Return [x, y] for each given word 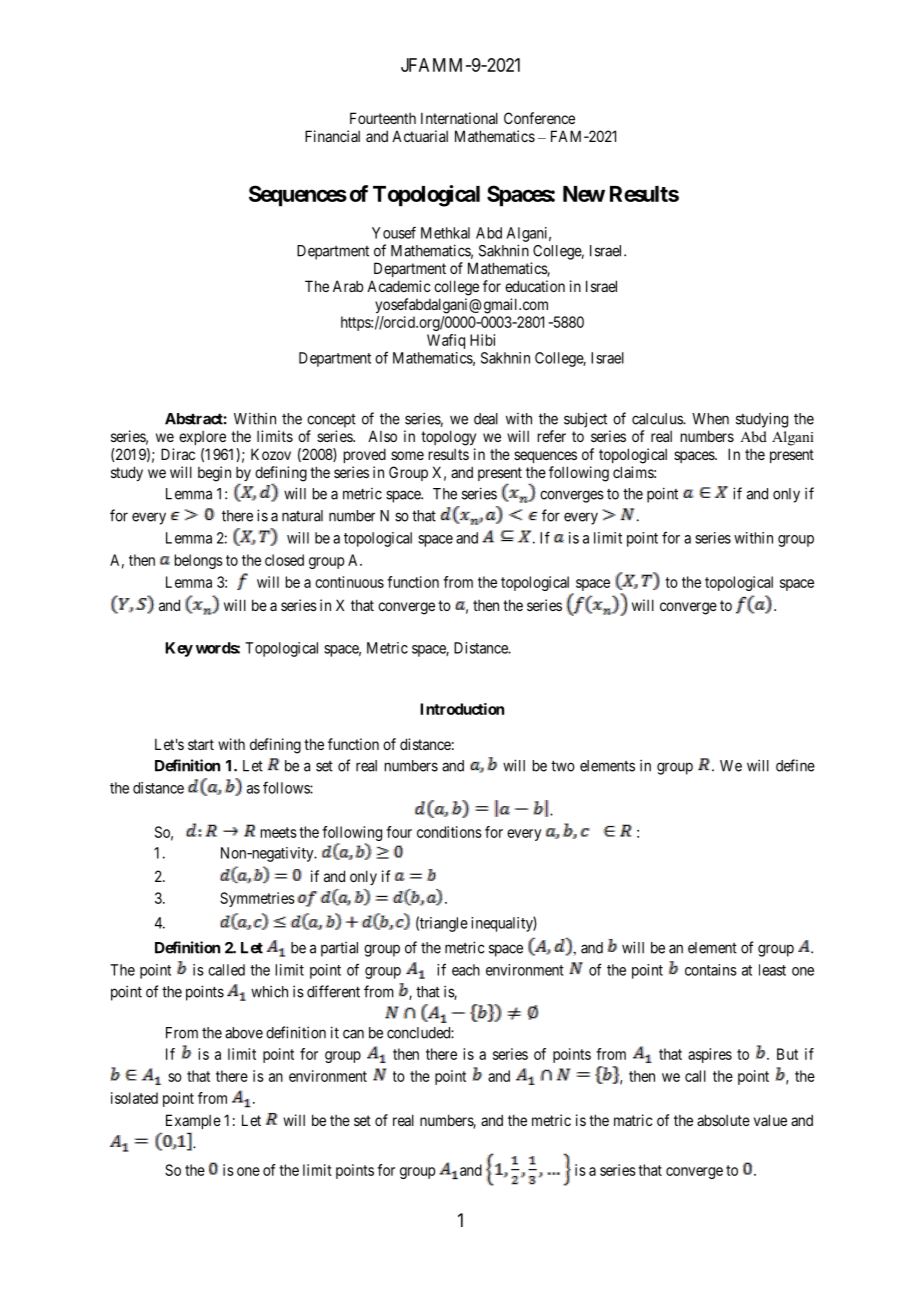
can [353, 1034]
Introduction [462, 709]
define [795, 765]
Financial [332, 136]
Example [193, 1121]
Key [179, 649]
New [584, 194]
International [459, 118]
